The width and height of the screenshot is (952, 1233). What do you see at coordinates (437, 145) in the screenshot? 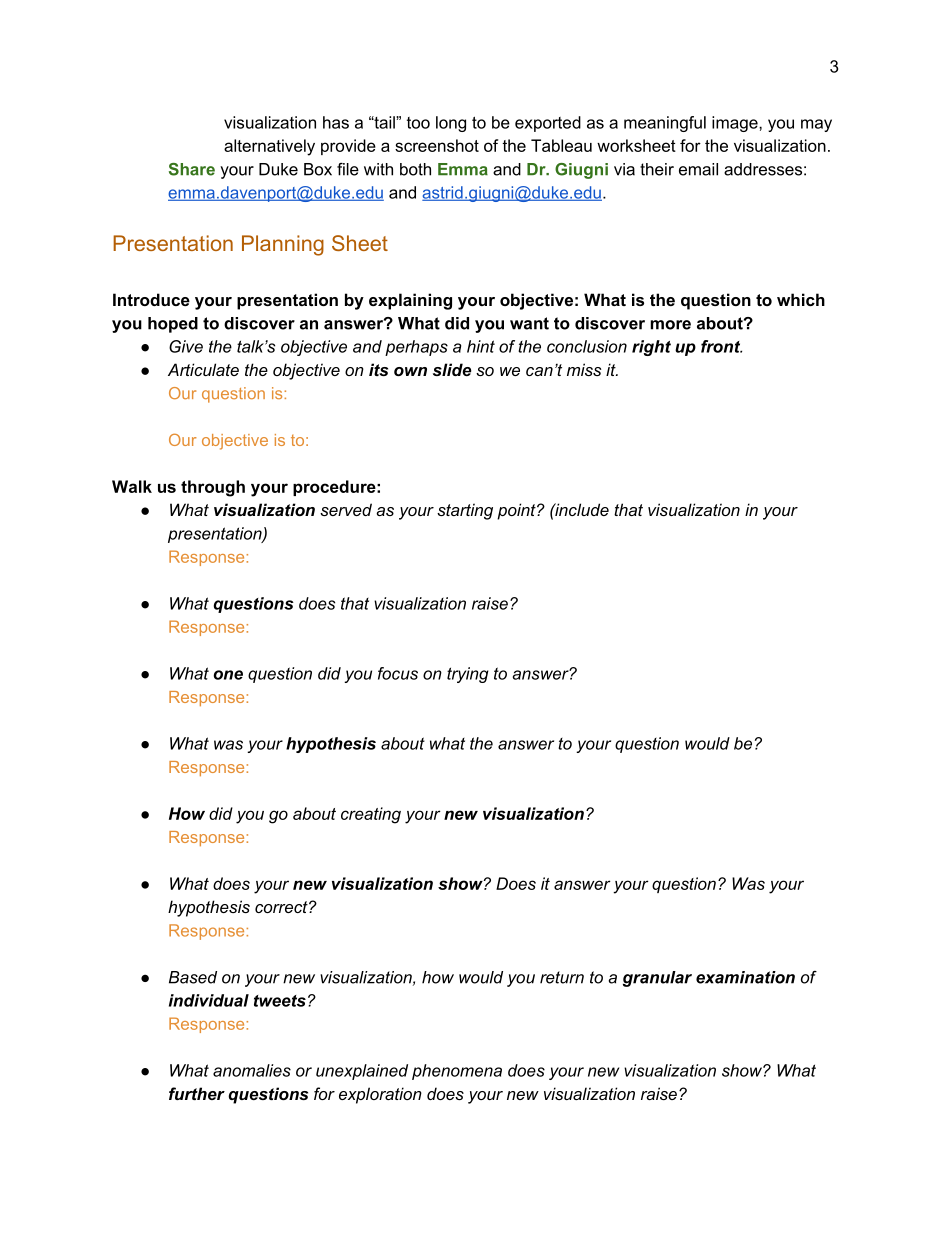
I see `screenshot` at bounding box center [437, 145].
